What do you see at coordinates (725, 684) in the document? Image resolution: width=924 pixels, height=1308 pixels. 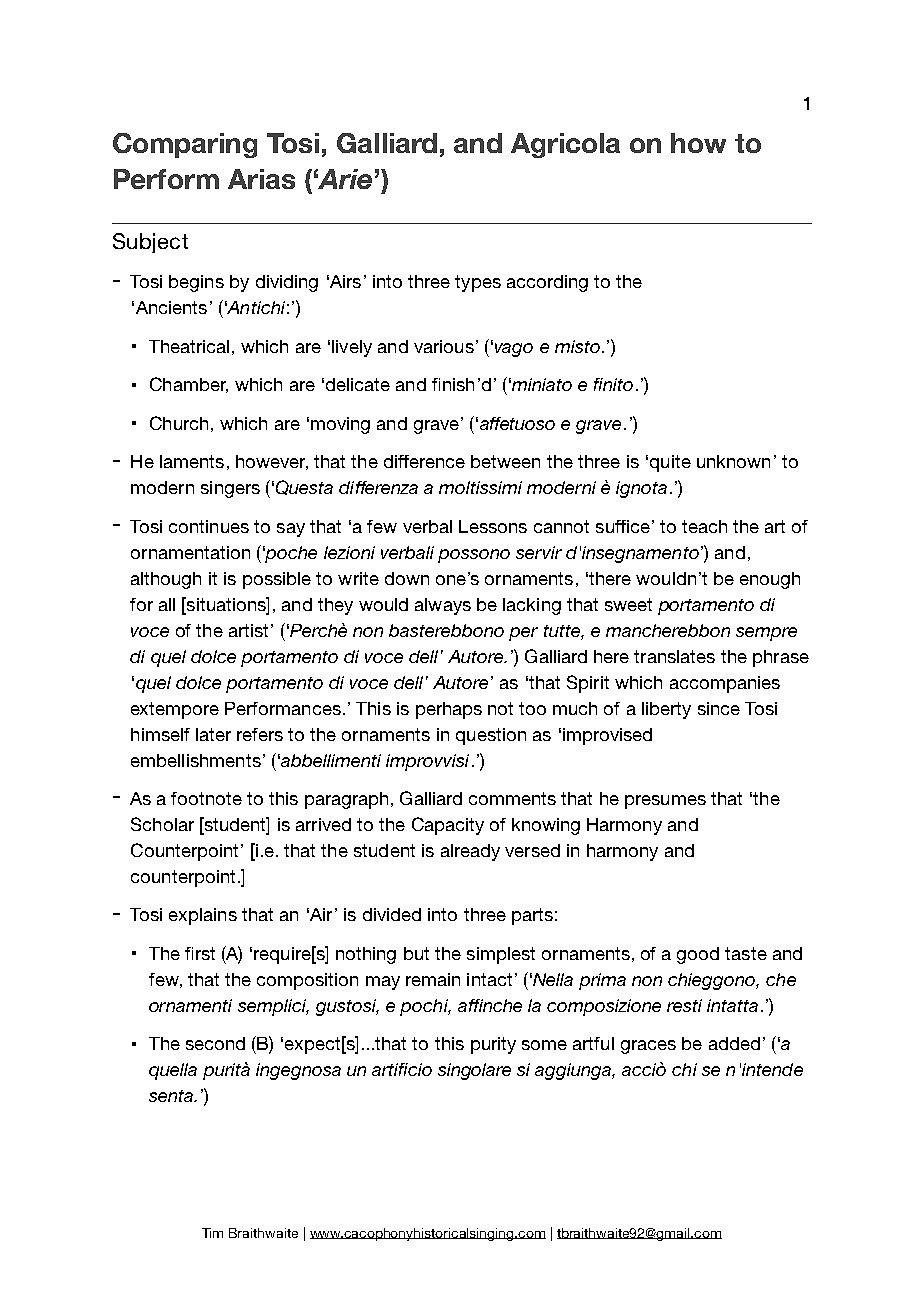 I see `accompanies` at bounding box center [725, 684].
